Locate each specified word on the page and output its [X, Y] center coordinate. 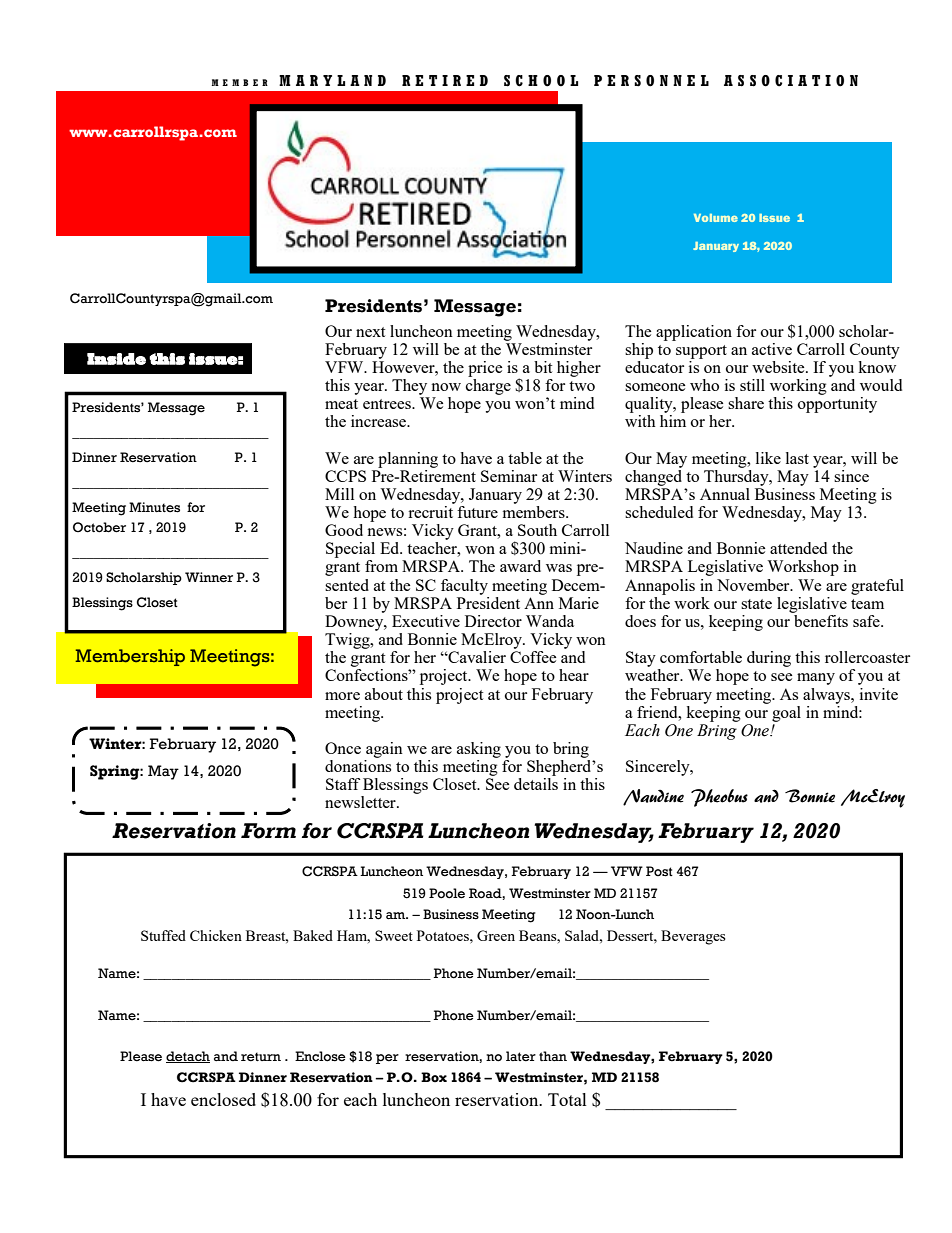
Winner [209, 577]
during [769, 659]
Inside [116, 359]
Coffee [533, 657]
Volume [716, 218]
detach [188, 1057]
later [521, 1056]
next [370, 332]
